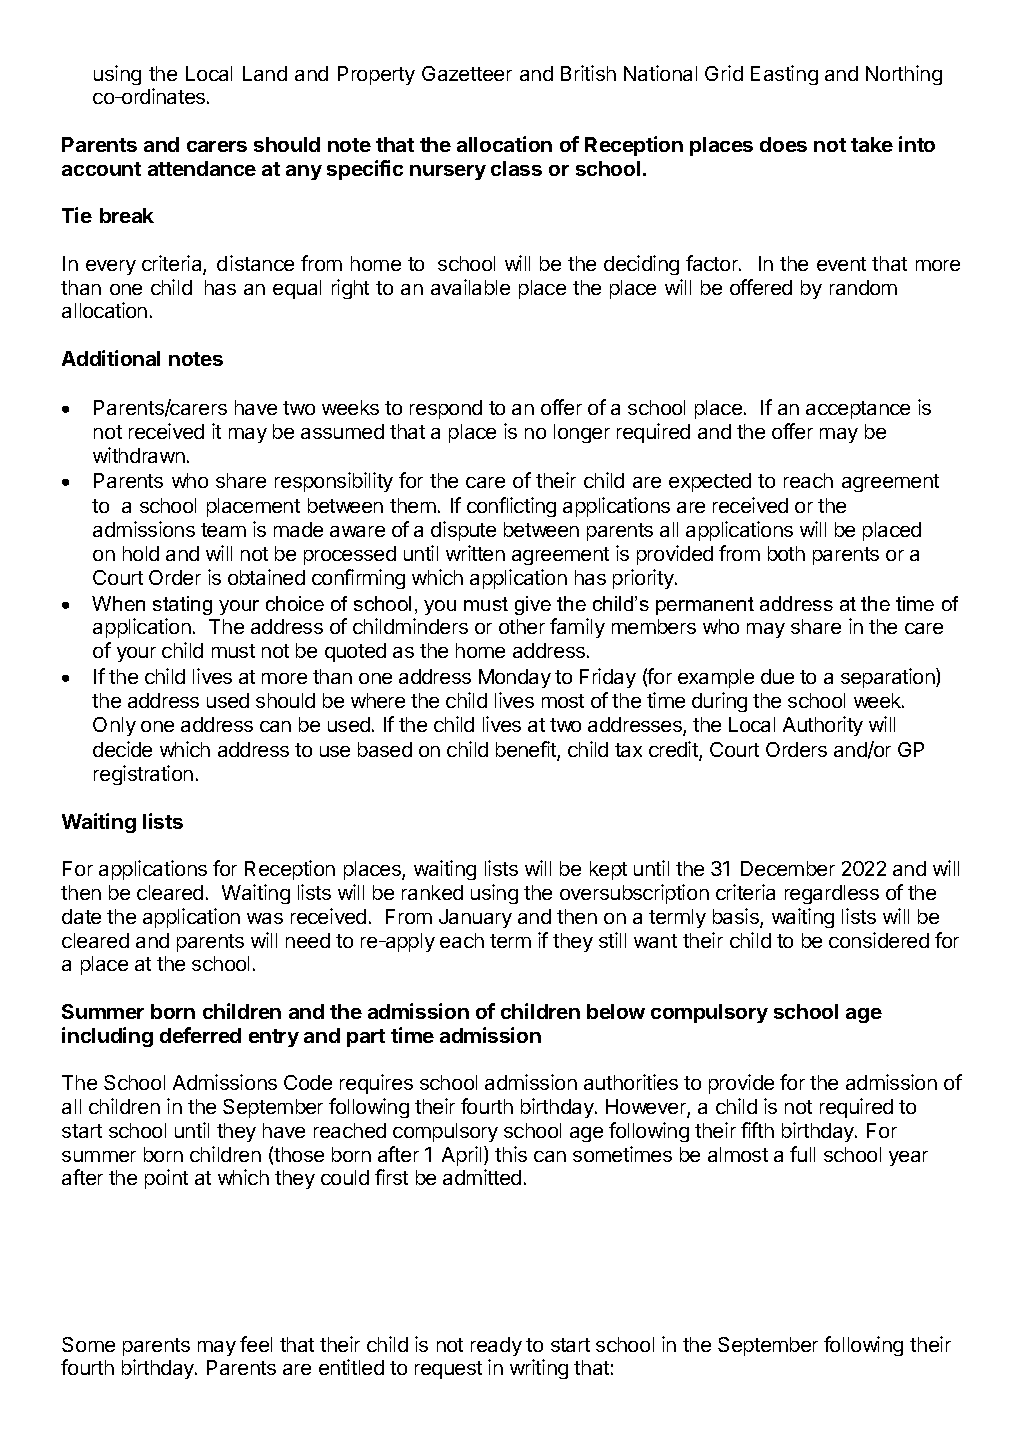 This page has height=1450, width=1025. I want to click on Gazetteer, so click(467, 73).
